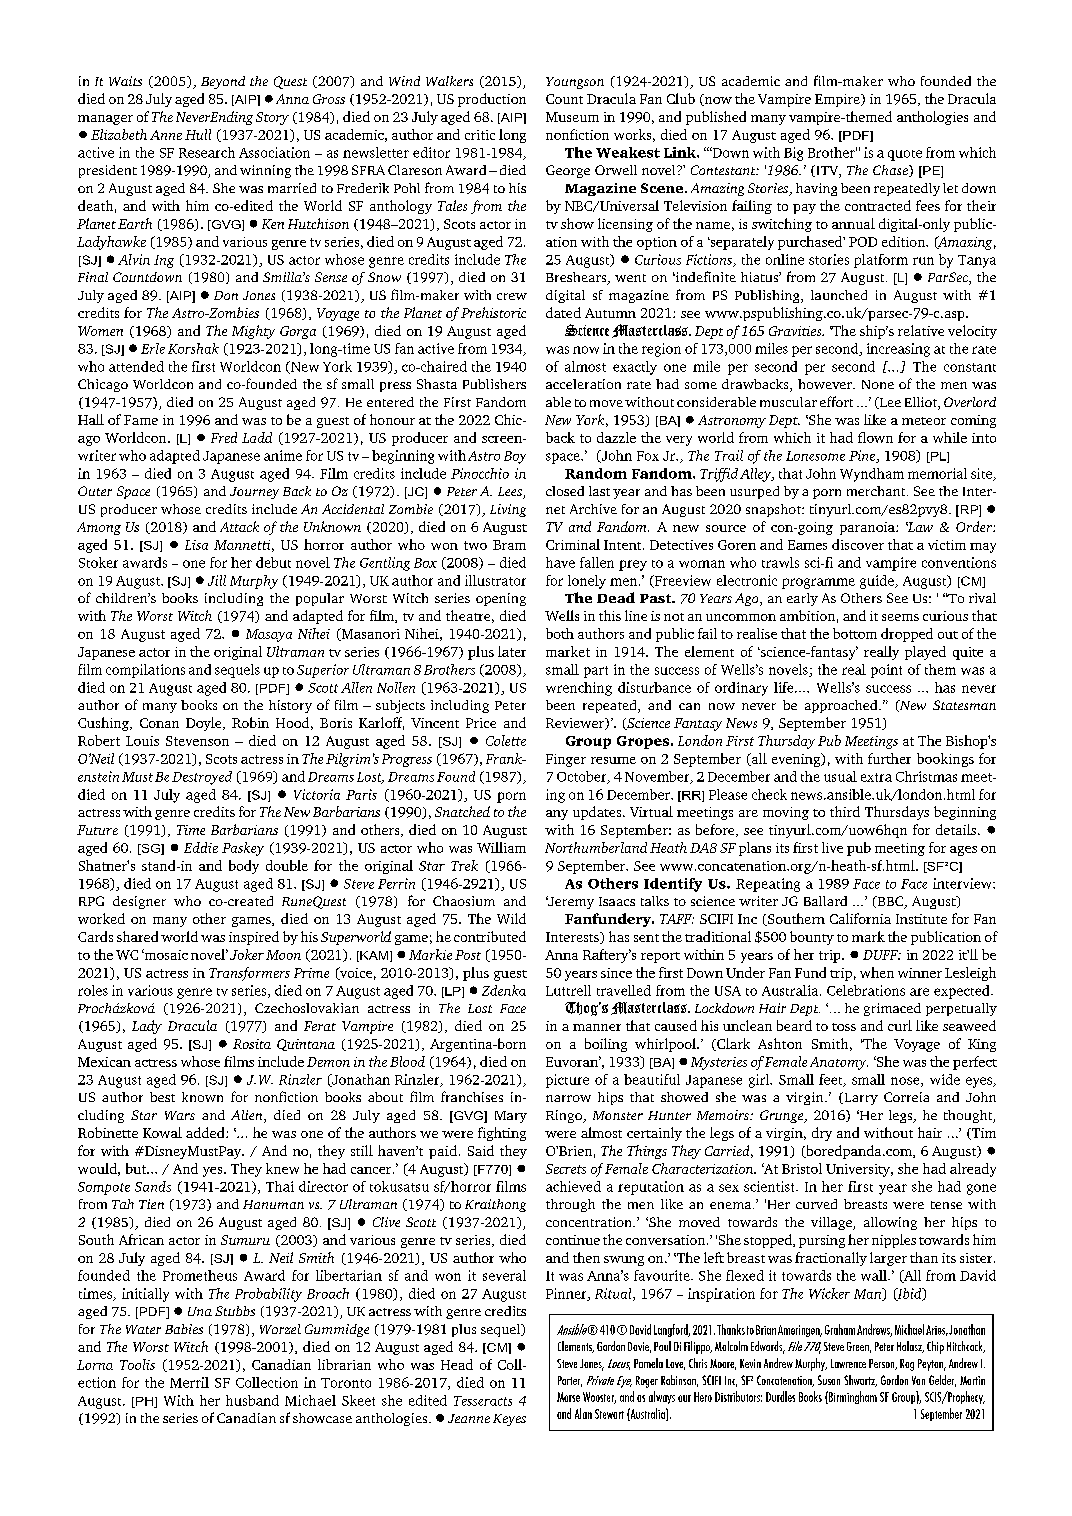  What do you see at coordinates (572, 117) in the screenshot?
I see `Museum` at bounding box center [572, 117].
